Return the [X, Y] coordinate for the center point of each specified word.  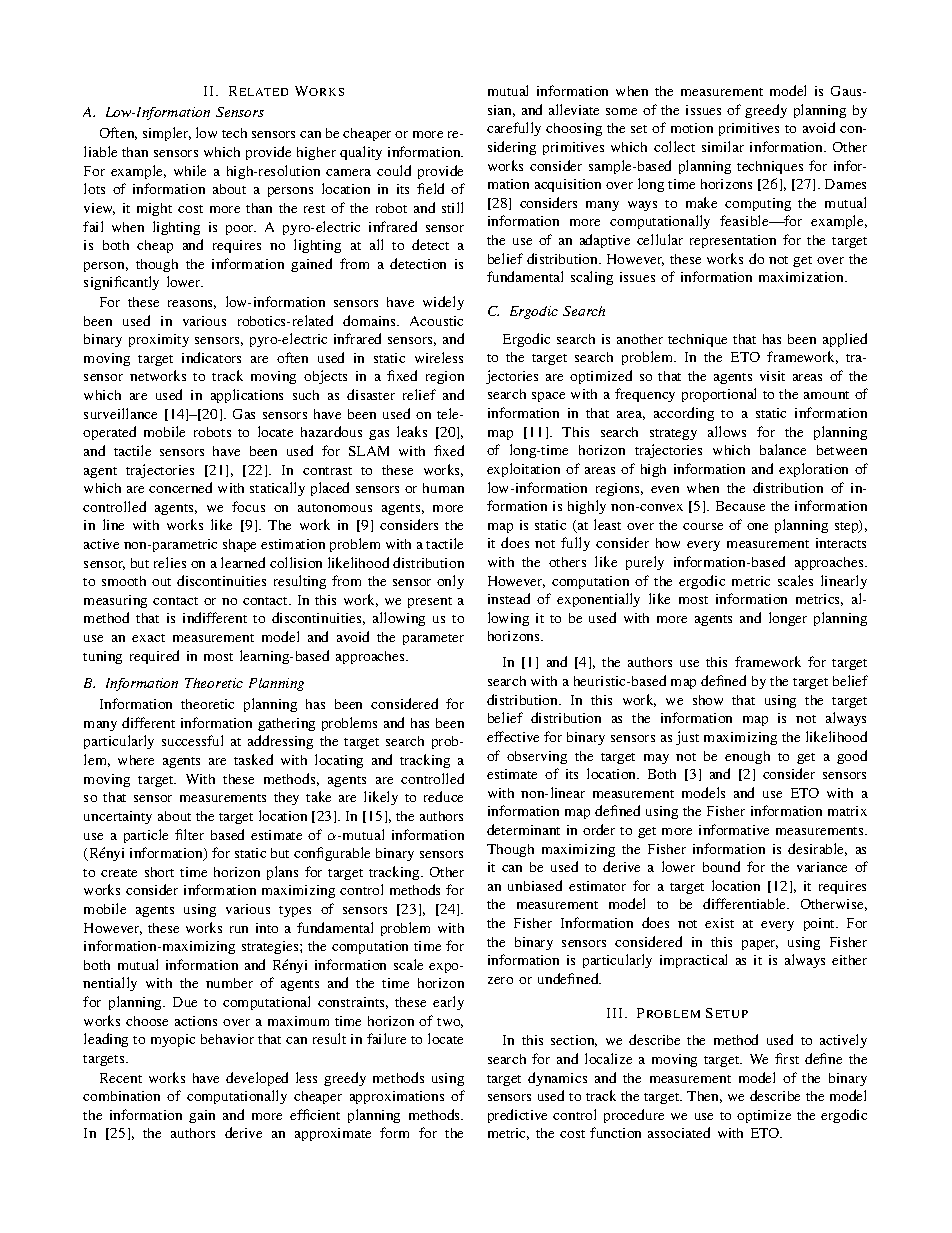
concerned [180, 487]
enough [747, 757]
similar [723, 146]
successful [192, 740]
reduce [443, 796]
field [430, 188]
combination [121, 1096]
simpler [167, 134]
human [443, 488]
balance [783, 449]
